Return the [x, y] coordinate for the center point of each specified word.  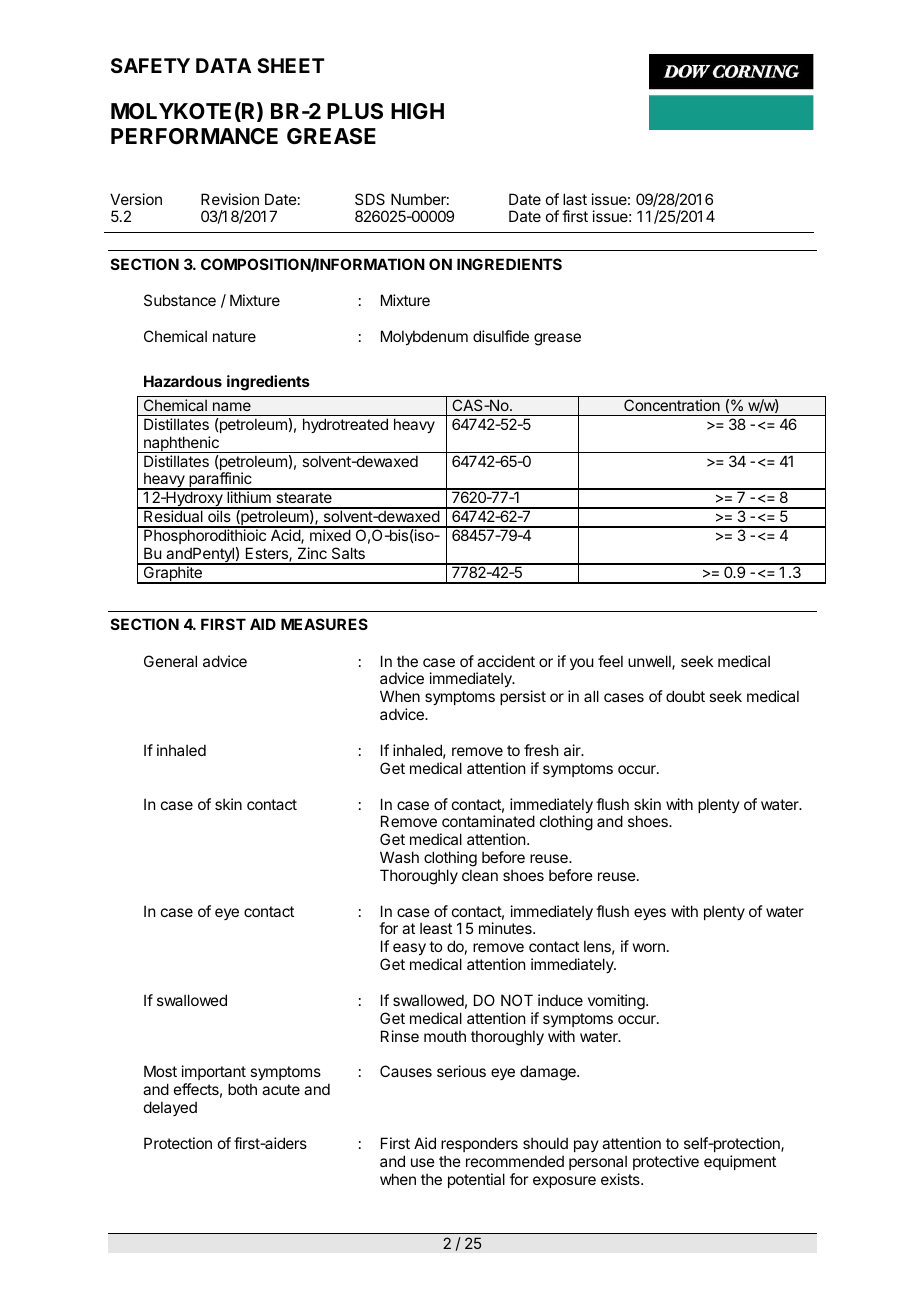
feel [610, 661]
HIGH [417, 111]
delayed [170, 1108]
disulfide [501, 336]
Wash [399, 857]
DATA [223, 65]
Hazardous [183, 381]
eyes [650, 914]
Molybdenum [424, 337]
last [575, 199]
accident [506, 661]
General [170, 661]
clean [480, 875]
